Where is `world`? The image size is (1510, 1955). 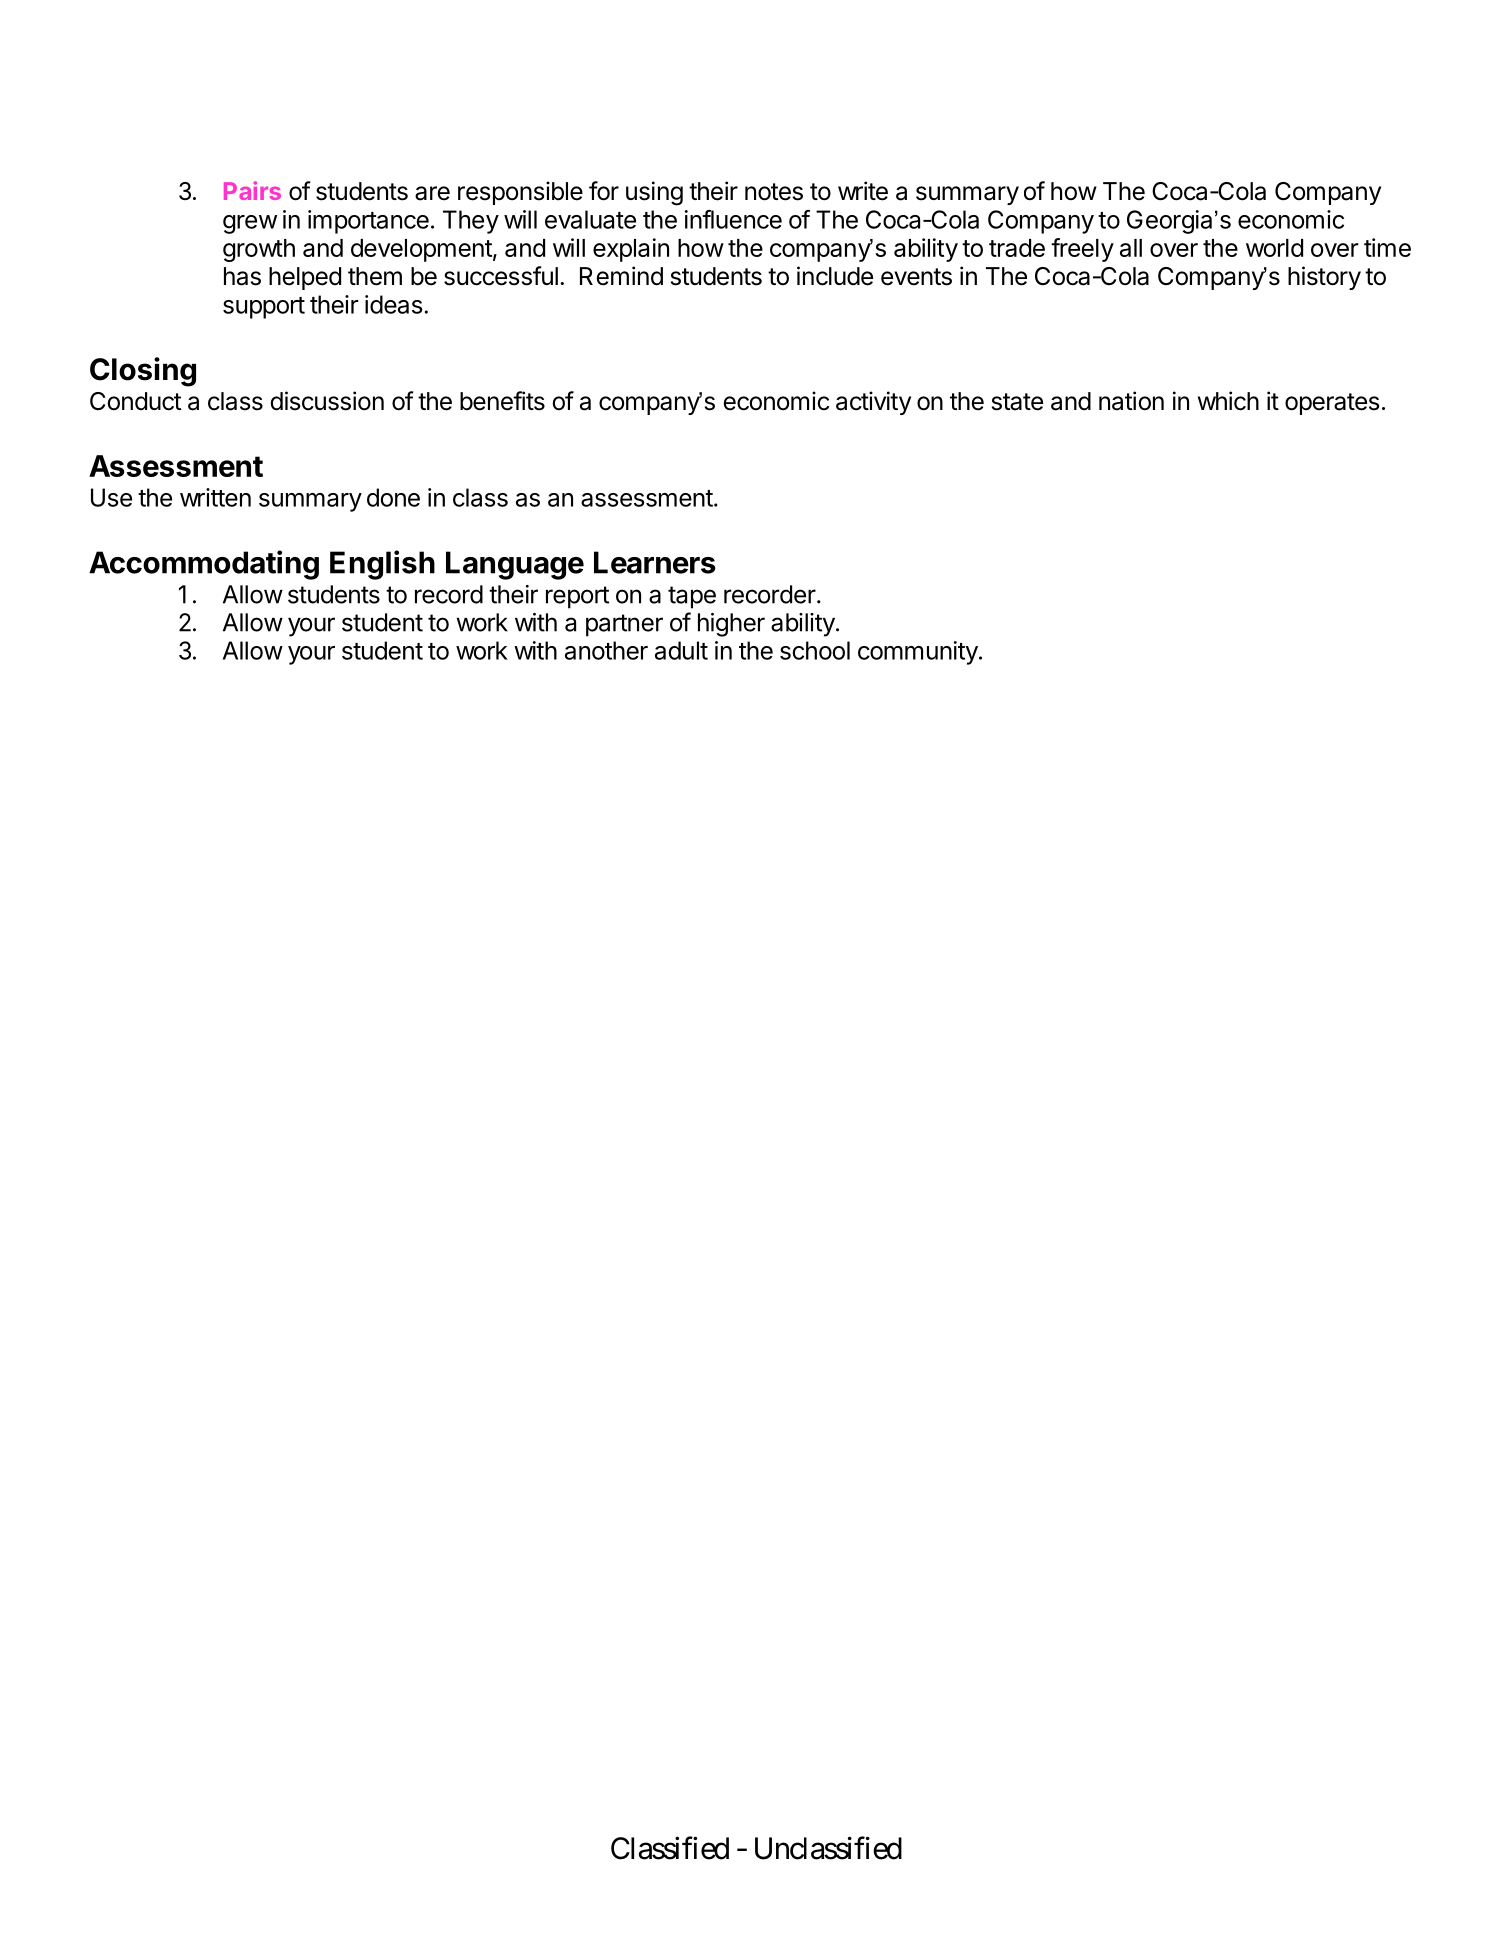 world is located at coordinates (1274, 248).
